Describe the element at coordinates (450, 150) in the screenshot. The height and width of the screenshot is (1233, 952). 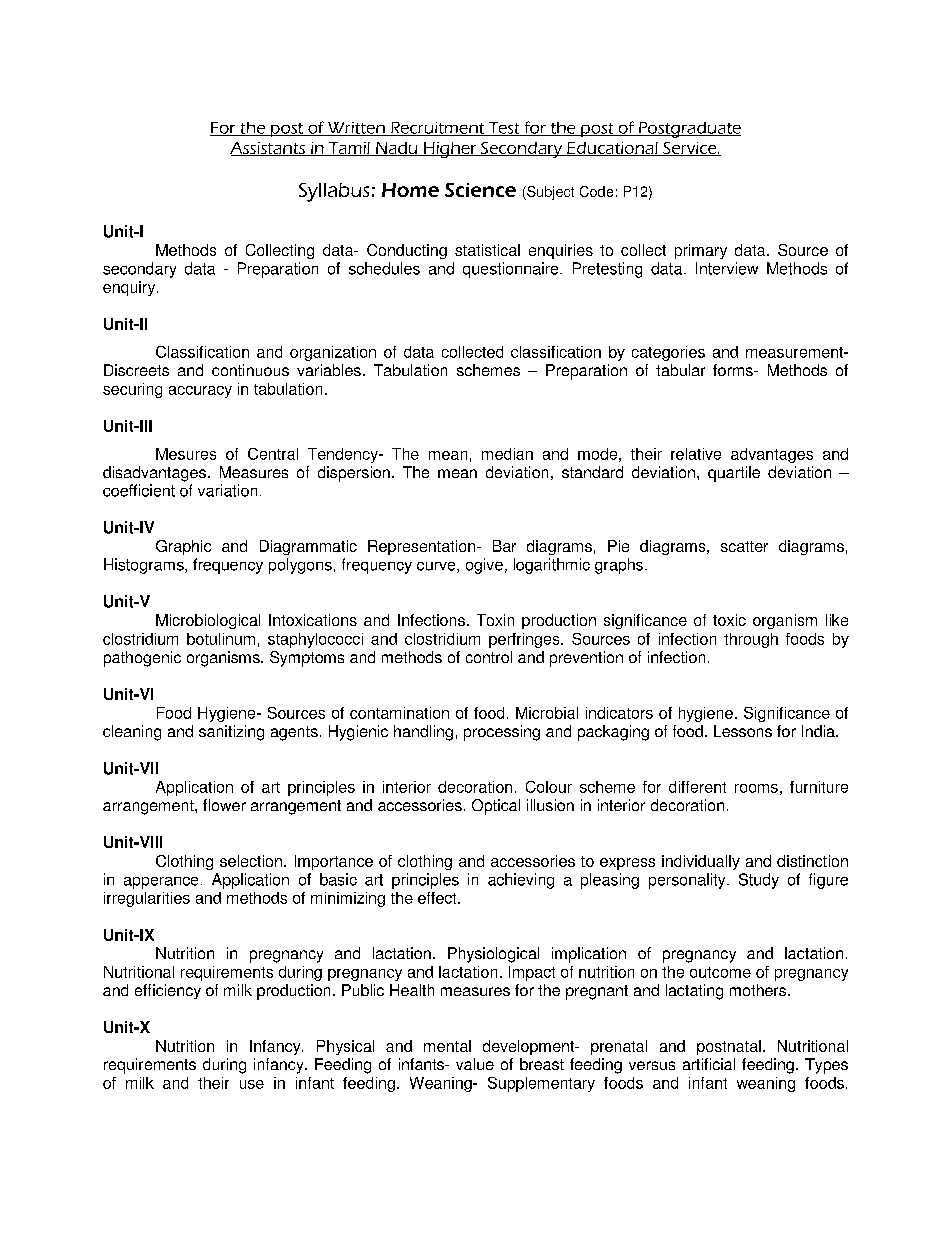
I see `Higher` at that location.
